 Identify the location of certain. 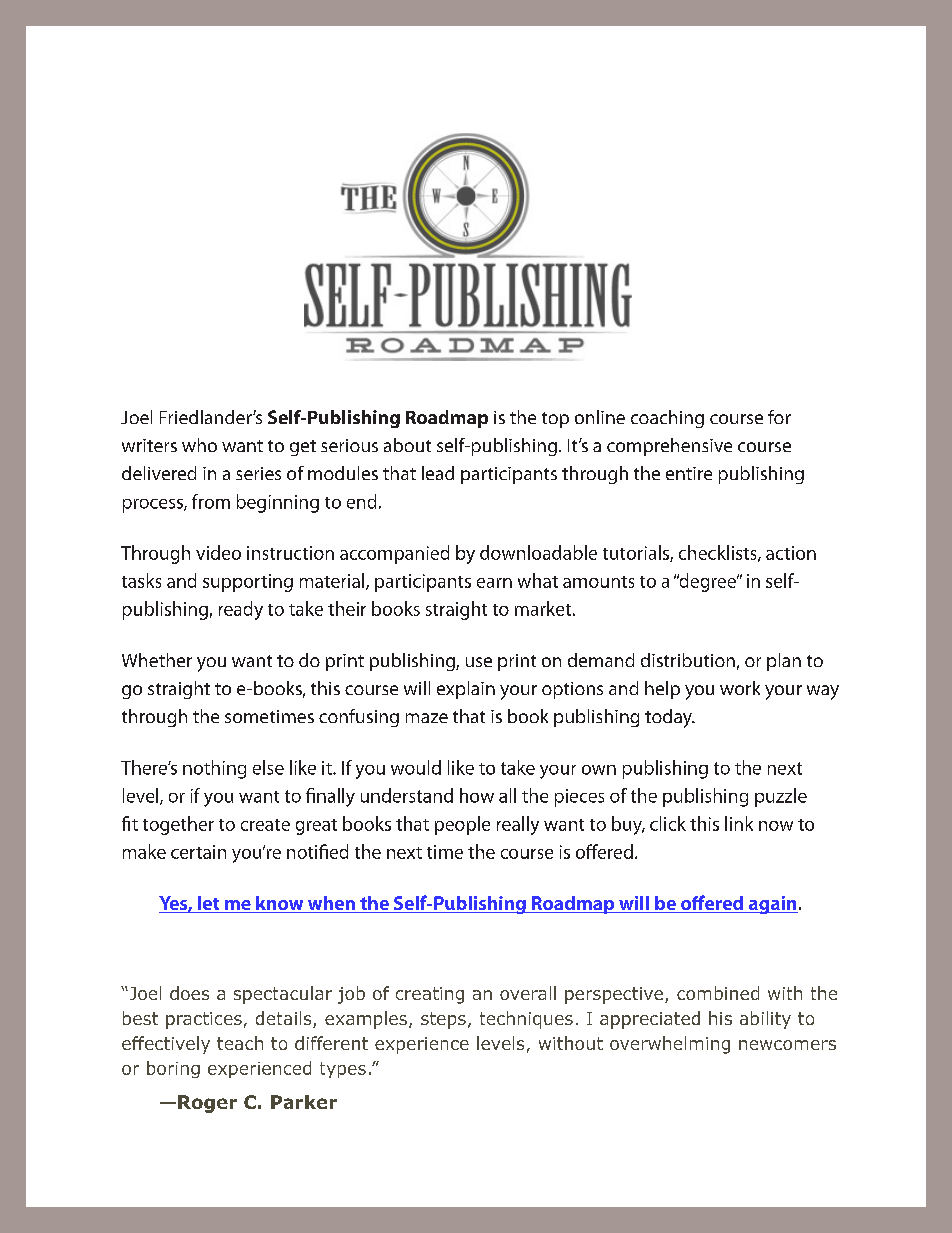
(198, 852).
